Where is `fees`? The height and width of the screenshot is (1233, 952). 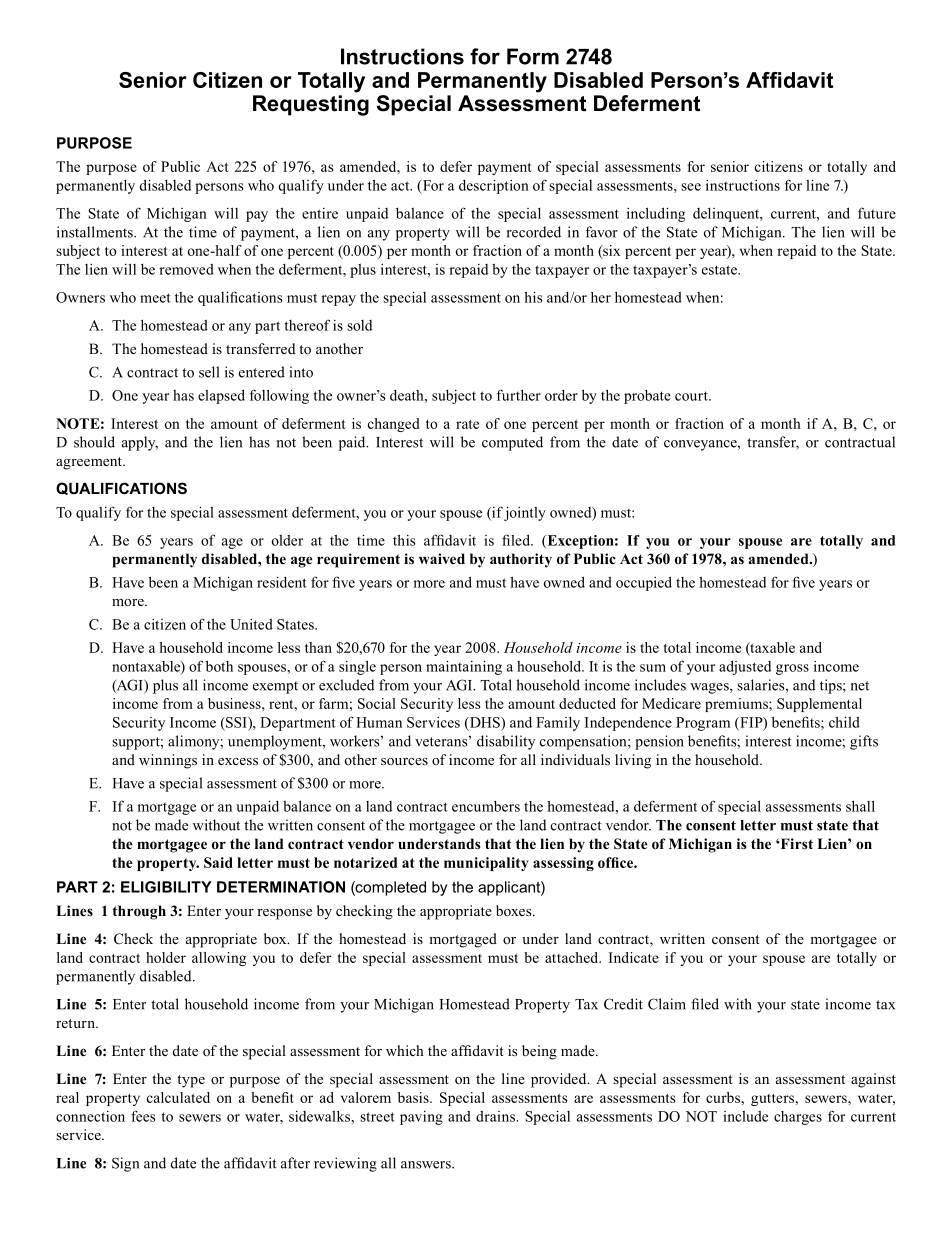 fees is located at coordinates (143, 1116).
